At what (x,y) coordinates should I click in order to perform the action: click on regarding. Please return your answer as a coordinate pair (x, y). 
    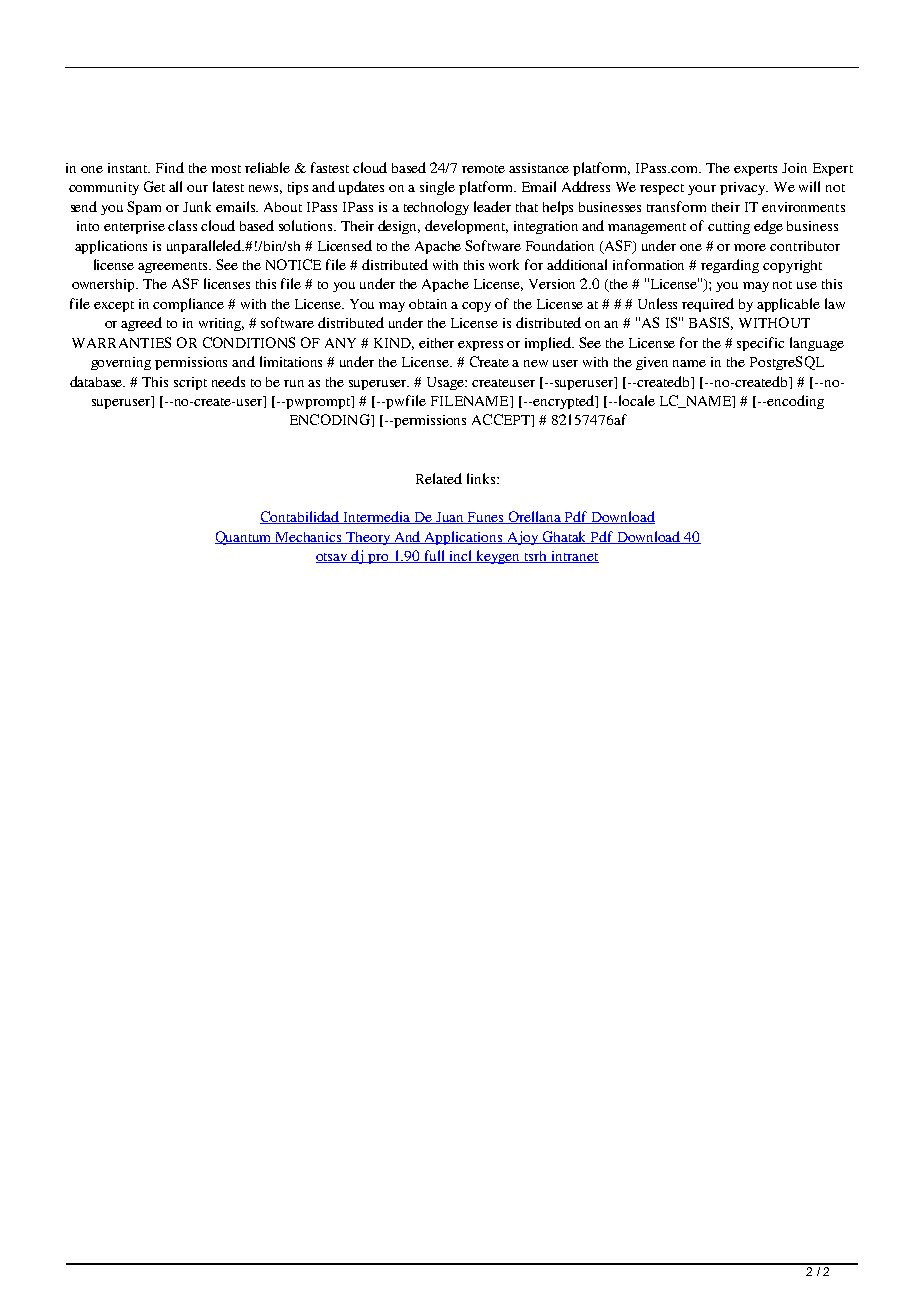
    Looking at the image, I should click on (730, 266).
